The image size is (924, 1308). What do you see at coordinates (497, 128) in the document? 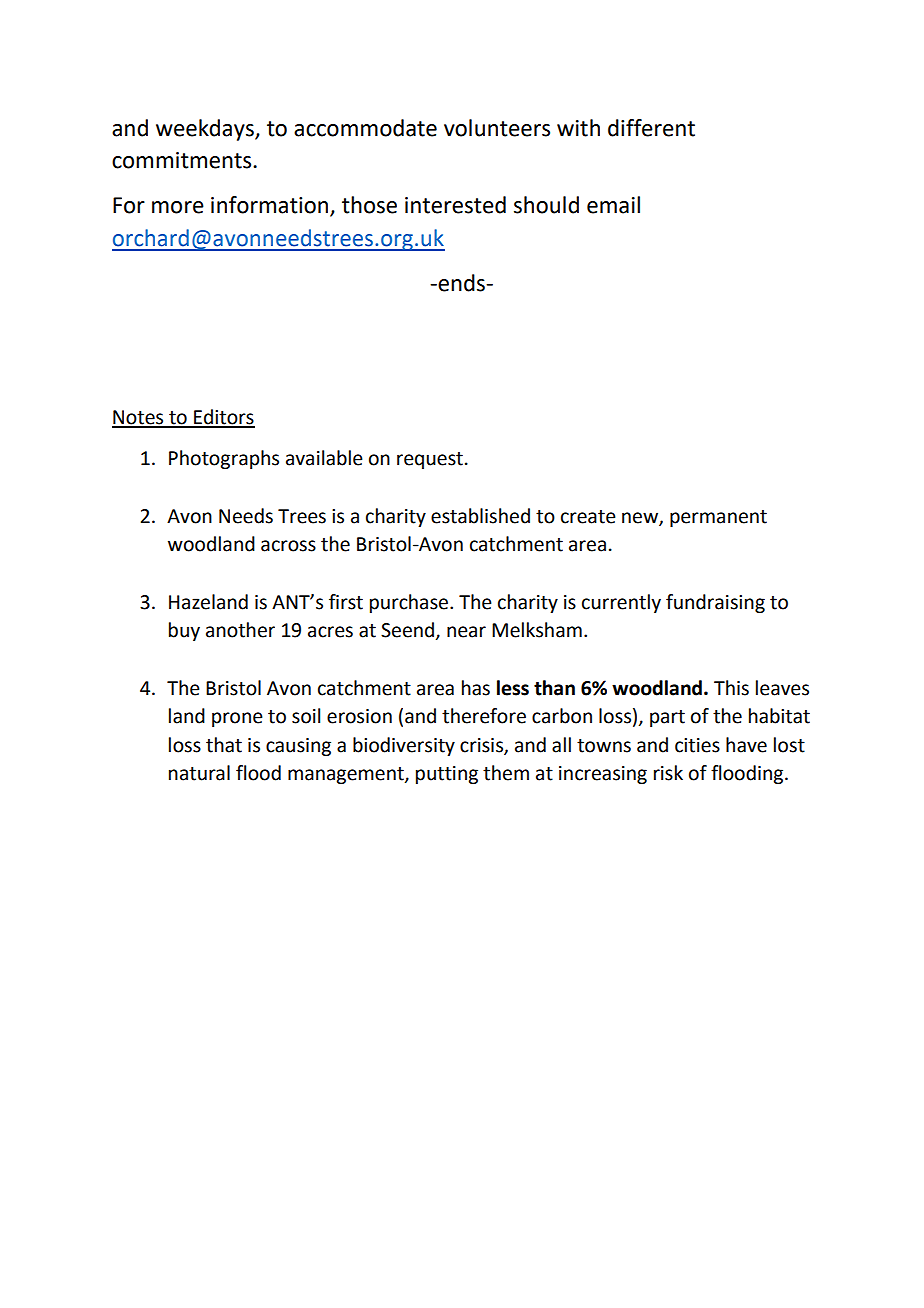
I see `volunteers` at bounding box center [497, 128].
